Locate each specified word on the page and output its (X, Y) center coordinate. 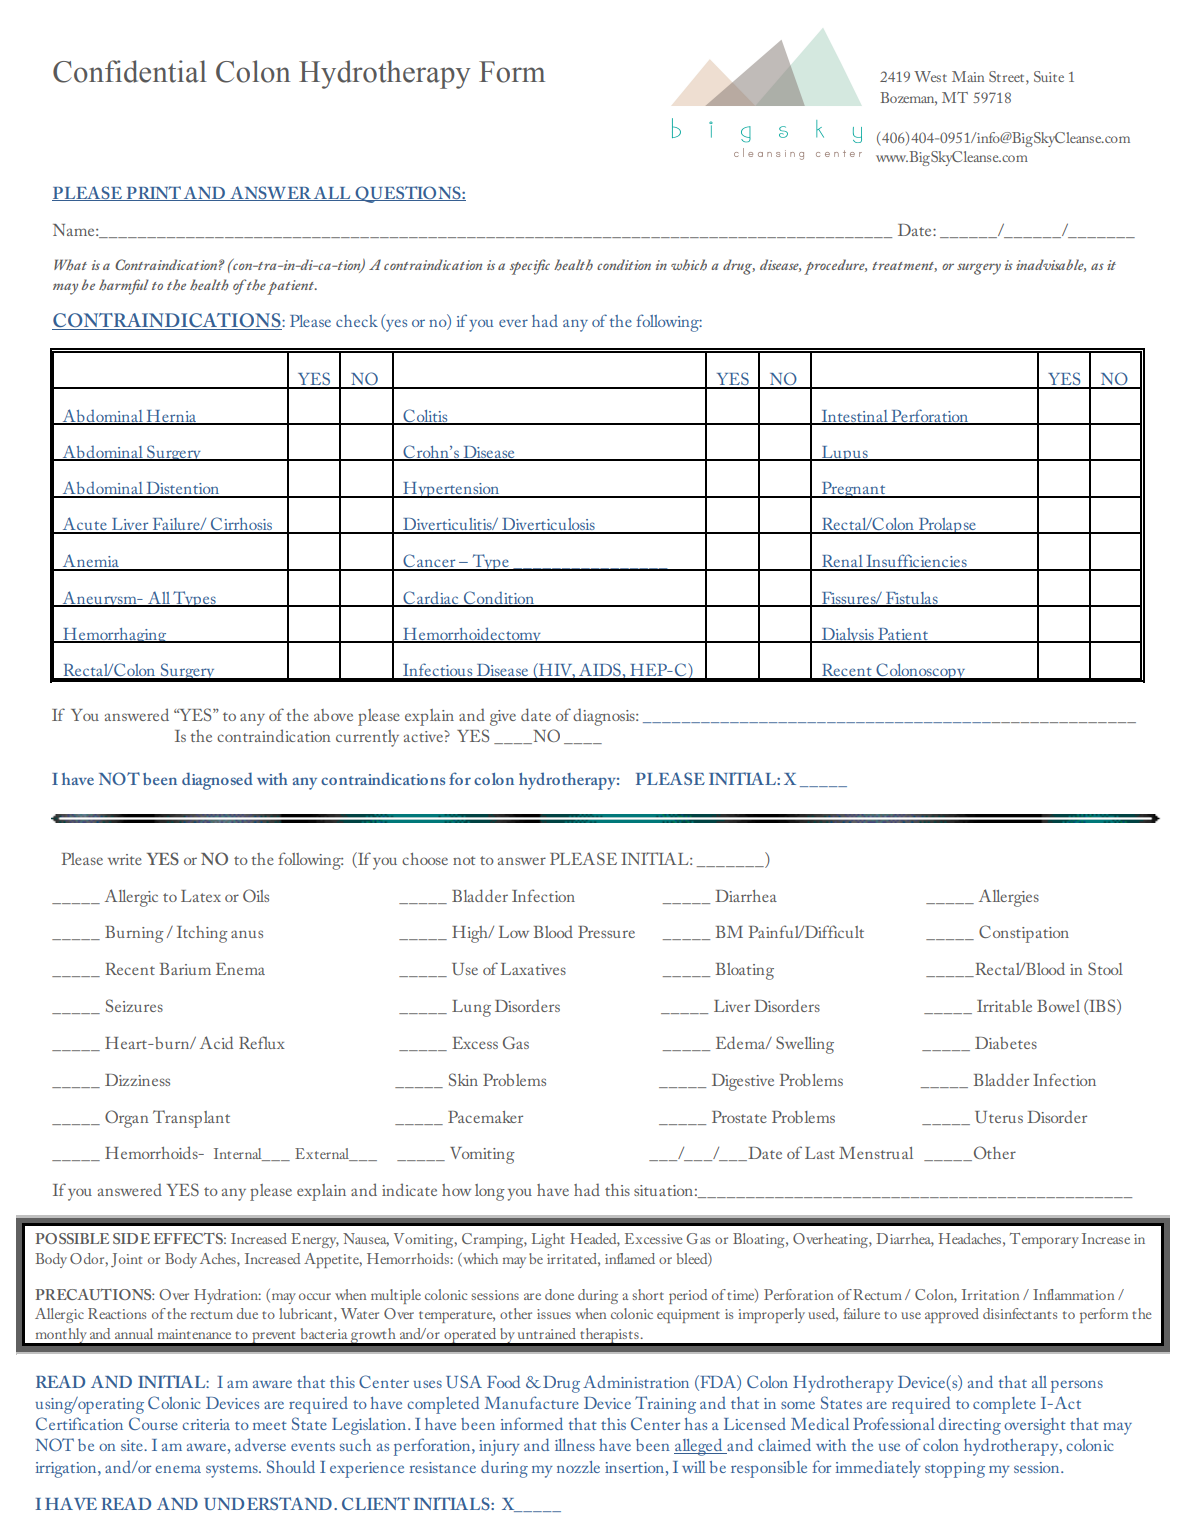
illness (575, 1445)
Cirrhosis (241, 525)
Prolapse (947, 526)
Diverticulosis (548, 525)
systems (233, 1471)
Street (1008, 76)
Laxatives (533, 969)
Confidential (130, 71)
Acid (216, 1042)
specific (530, 267)
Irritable (1004, 1006)
